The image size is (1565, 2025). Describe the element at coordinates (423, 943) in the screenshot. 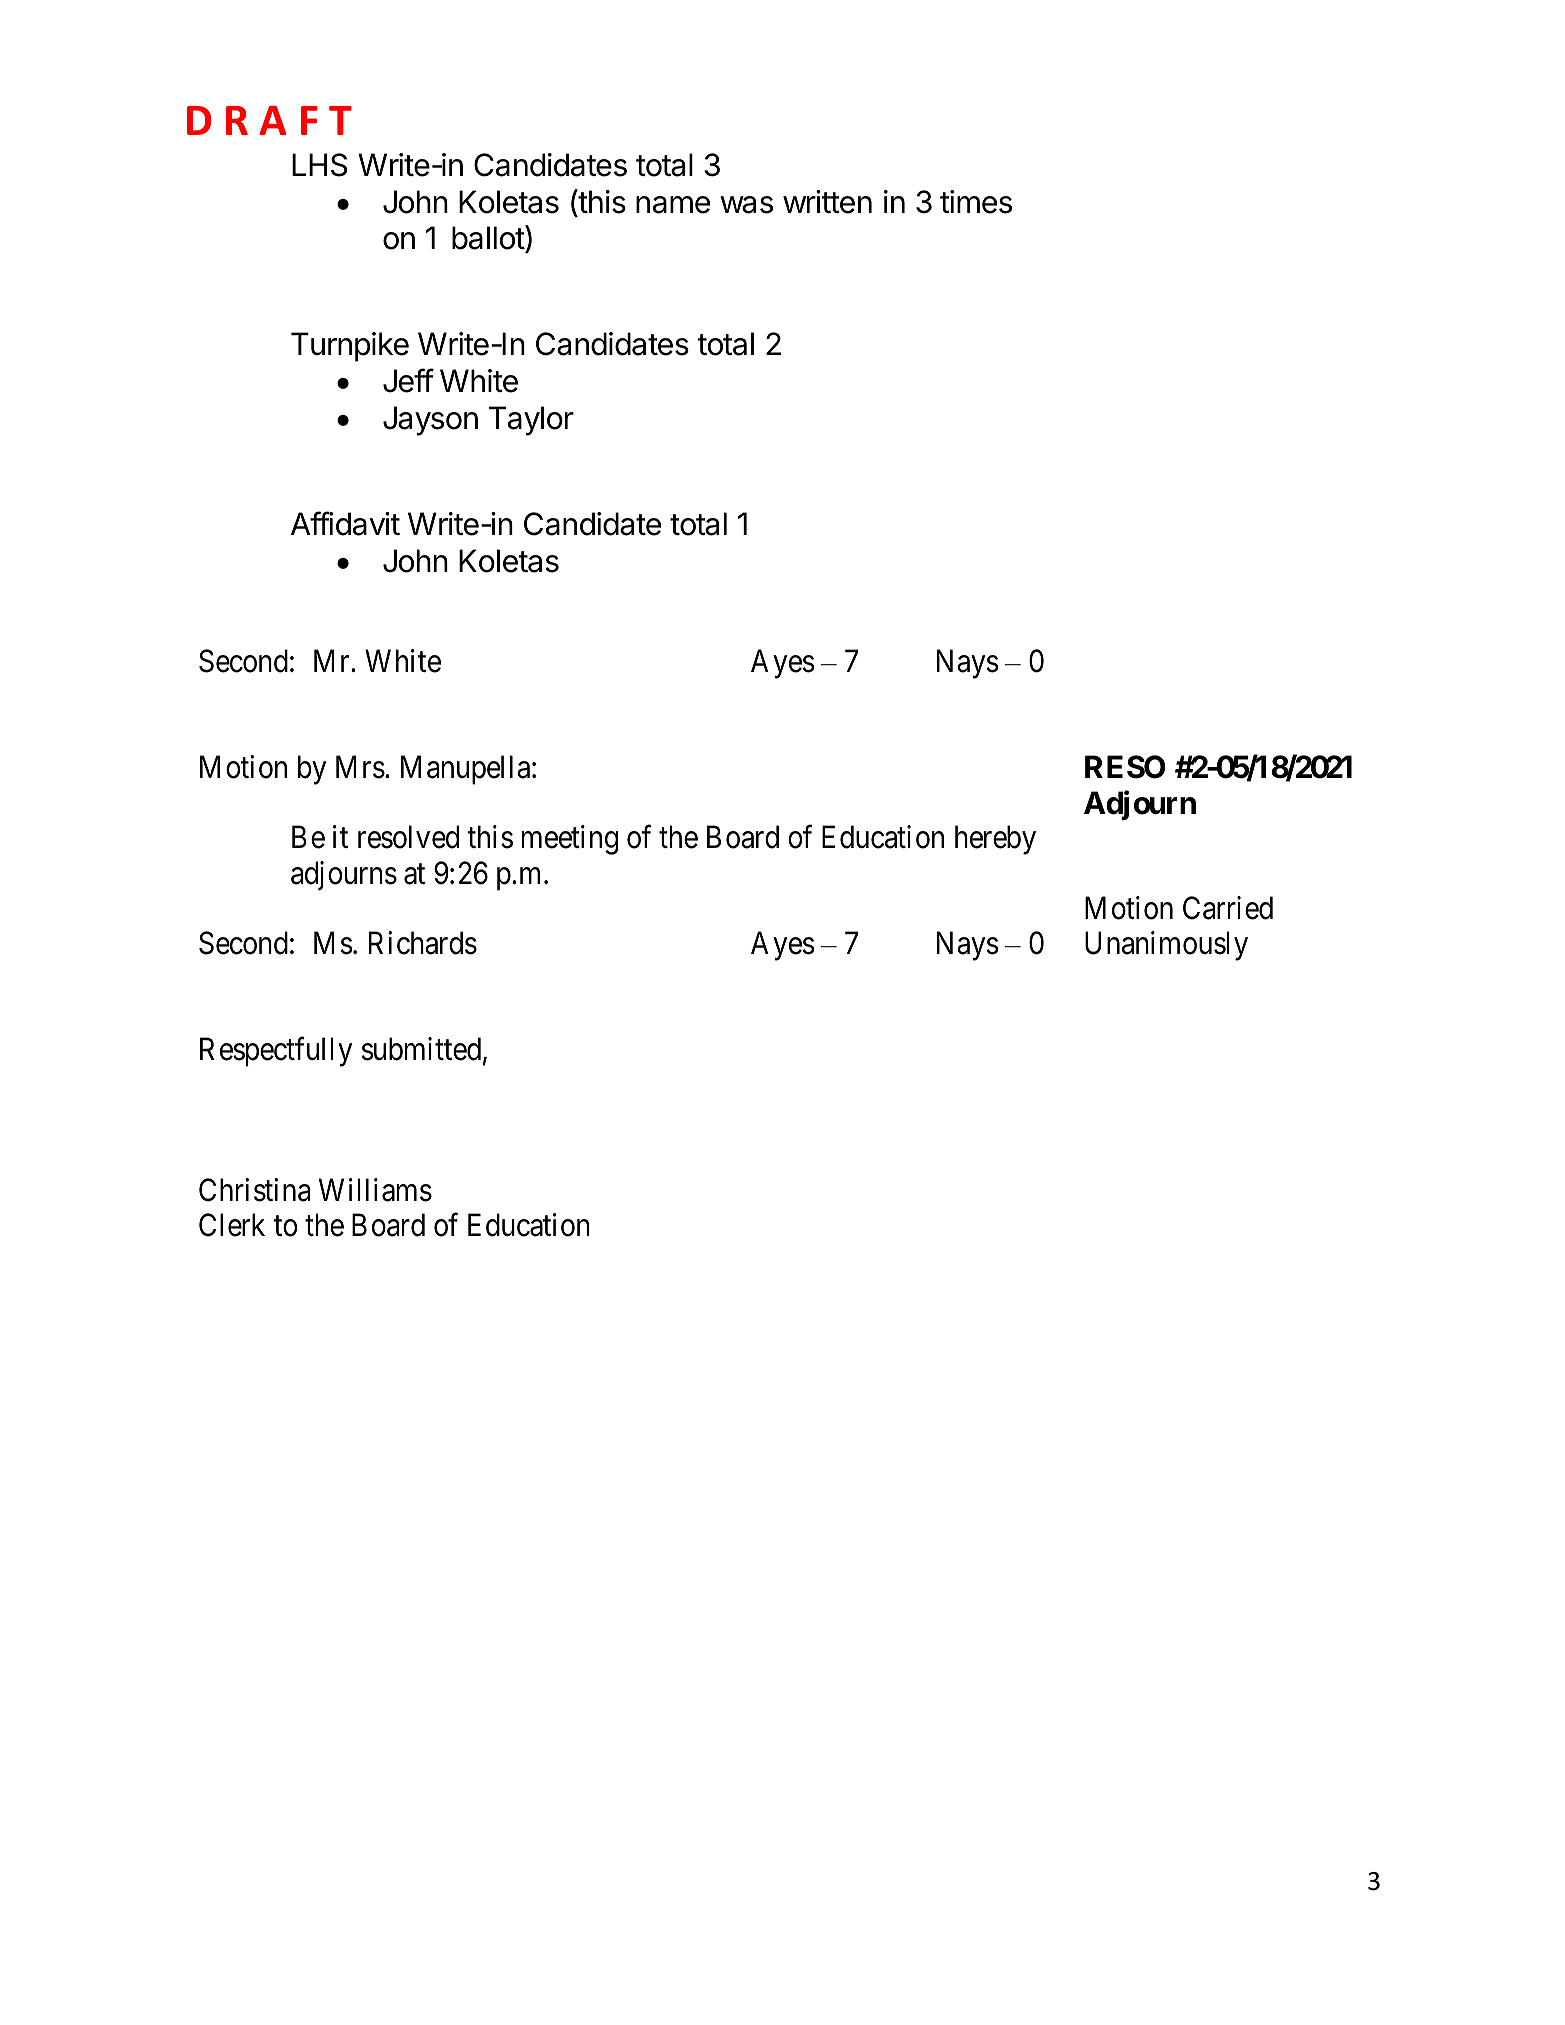

I see `Richards` at that location.
